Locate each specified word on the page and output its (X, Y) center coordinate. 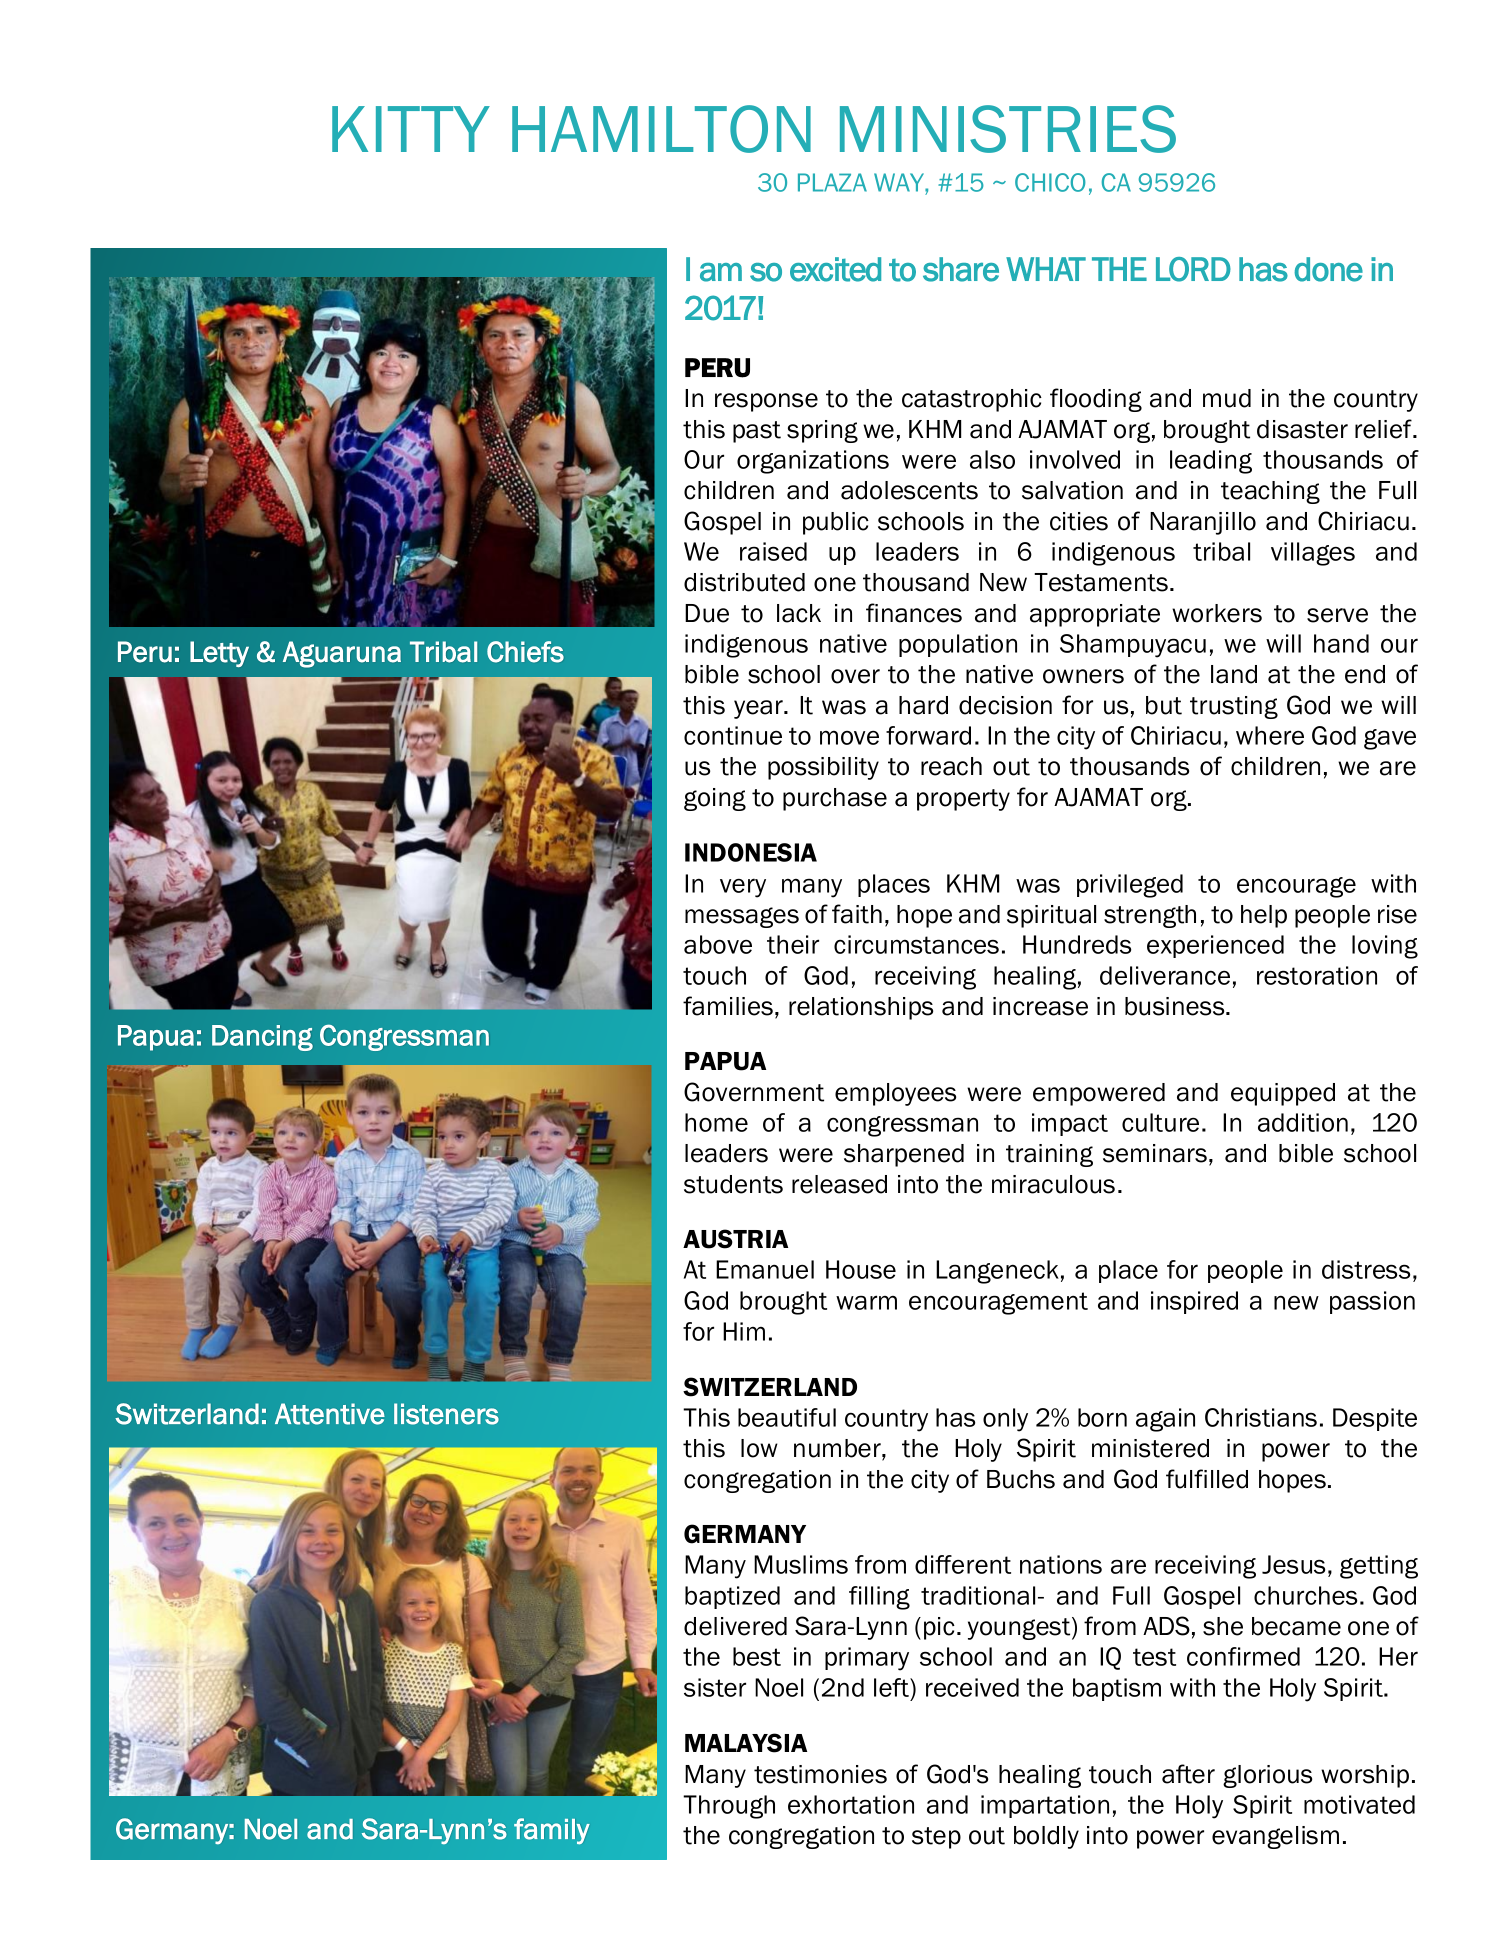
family (552, 1831)
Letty (219, 654)
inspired (1194, 1302)
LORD (1193, 269)
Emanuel (765, 1269)
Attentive (330, 1414)
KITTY (411, 129)
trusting (1234, 707)
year (759, 709)
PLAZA (832, 182)
